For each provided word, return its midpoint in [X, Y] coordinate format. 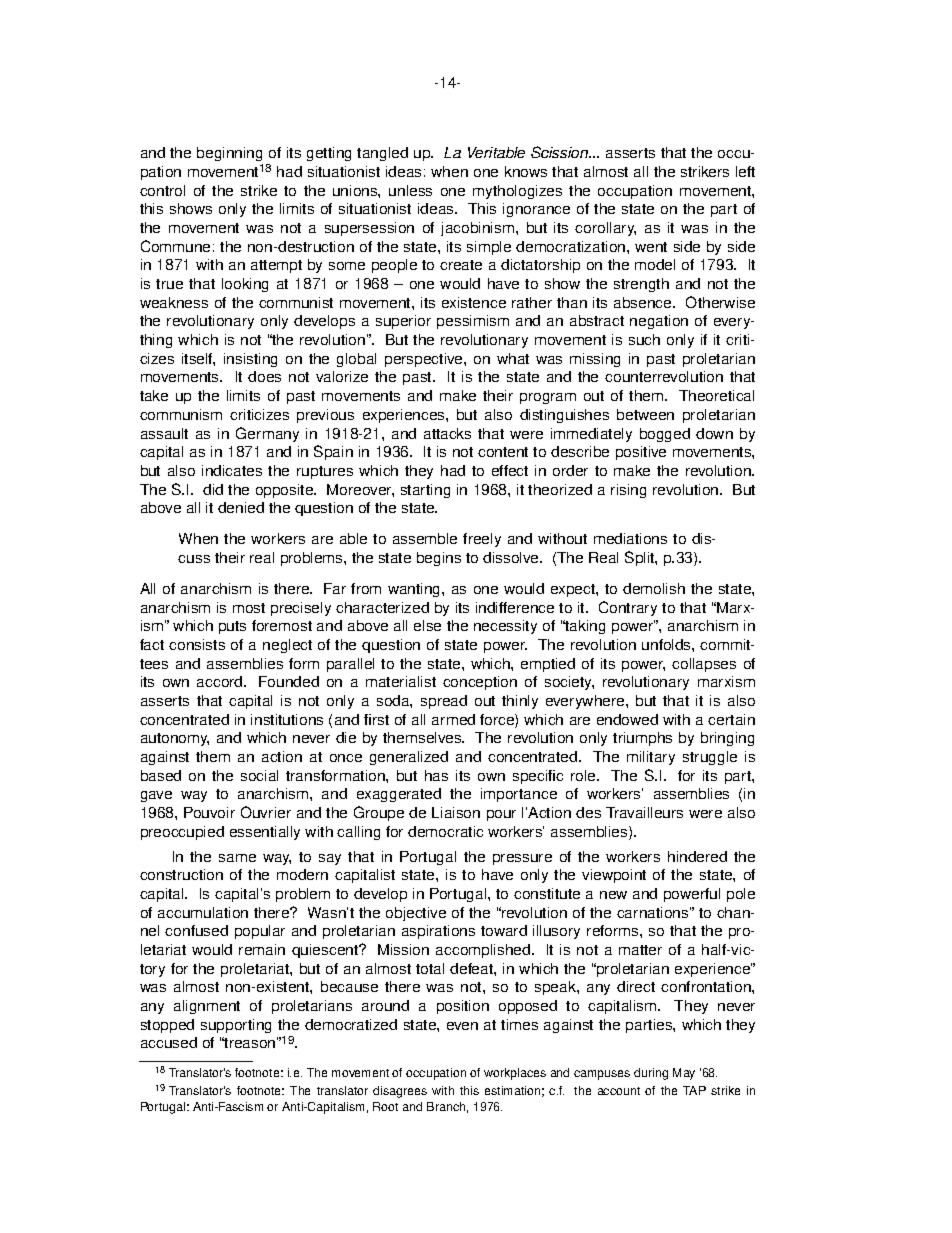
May [684, 1074]
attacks [447, 433]
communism [181, 414]
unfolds [667, 644]
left [745, 171]
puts [232, 627]
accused [169, 1042]
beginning [230, 156]
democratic [445, 831]
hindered [697, 856]
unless [410, 190]
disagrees [400, 1092]
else [427, 625]
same [237, 858]
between [645, 414]
